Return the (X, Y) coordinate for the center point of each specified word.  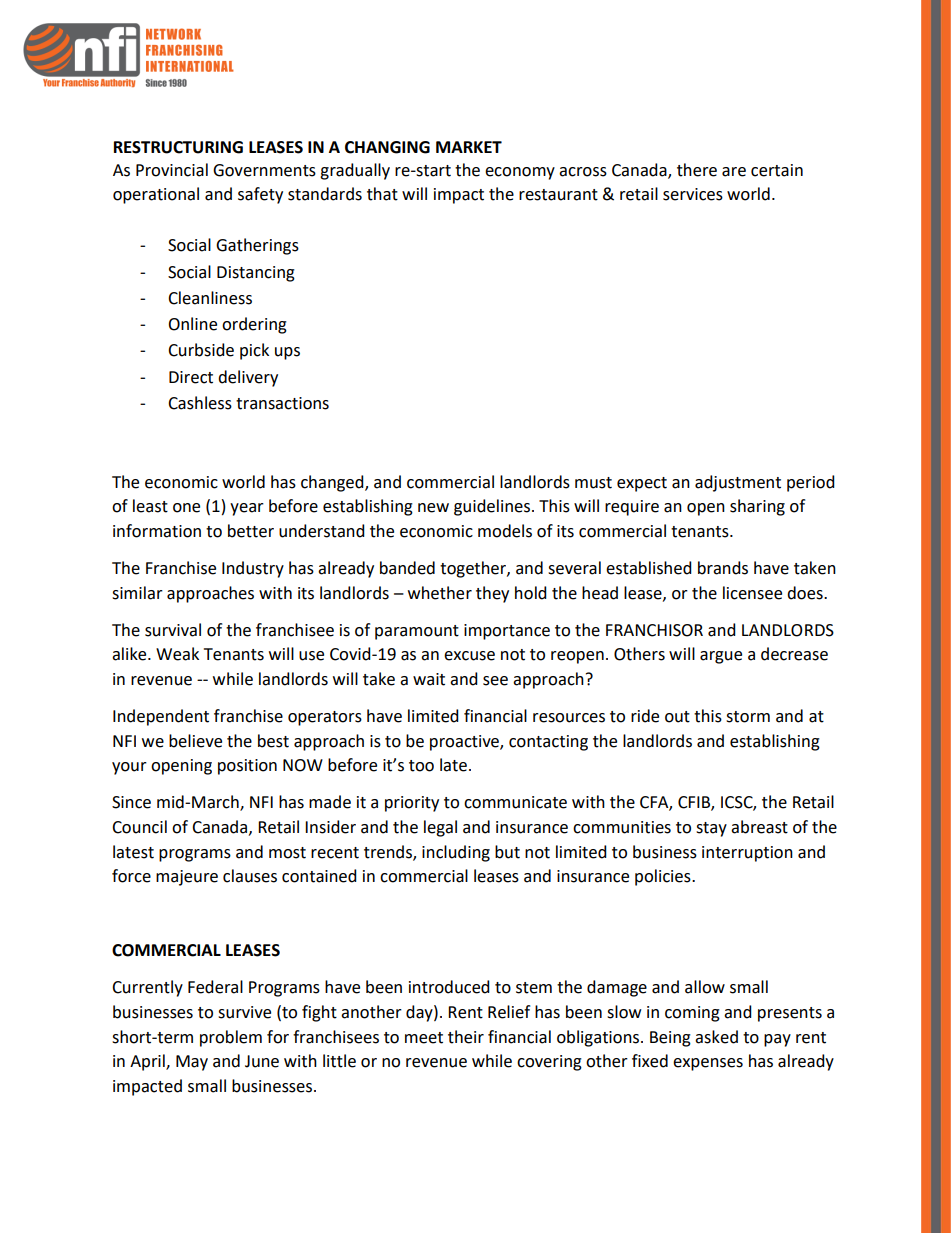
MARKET (469, 147)
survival (173, 630)
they (492, 594)
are (734, 172)
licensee (752, 593)
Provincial (172, 170)
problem (231, 1038)
